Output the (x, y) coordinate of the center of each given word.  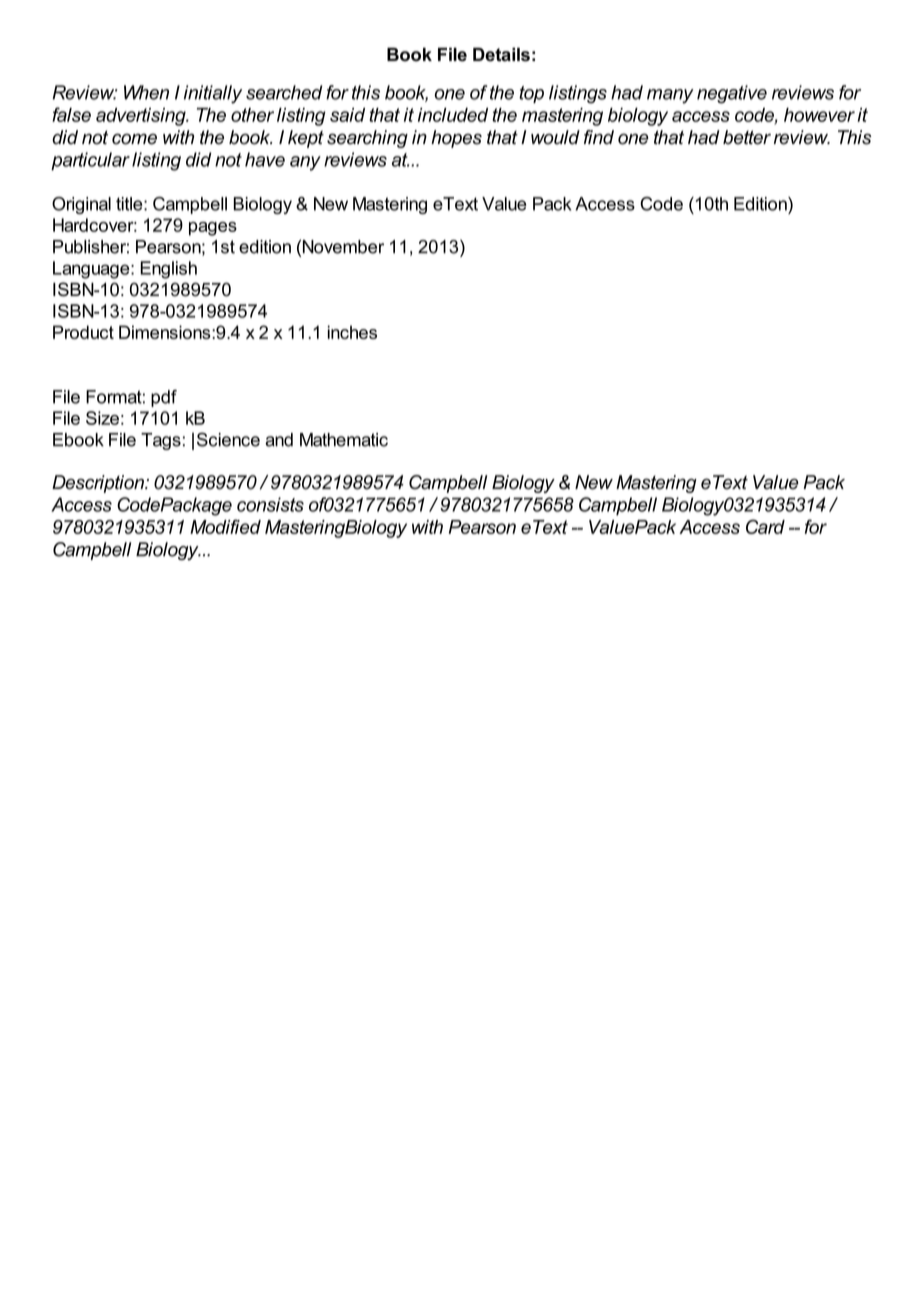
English (168, 270)
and (279, 440)
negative (732, 94)
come (134, 139)
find (599, 137)
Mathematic (344, 440)
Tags (161, 441)
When (146, 92)
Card (765, 526)
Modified (225, 526)
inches (352, 332)
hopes (456, 139)
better (747, 137)
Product (83, 332)
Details (501, 54)
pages (213, 229)
